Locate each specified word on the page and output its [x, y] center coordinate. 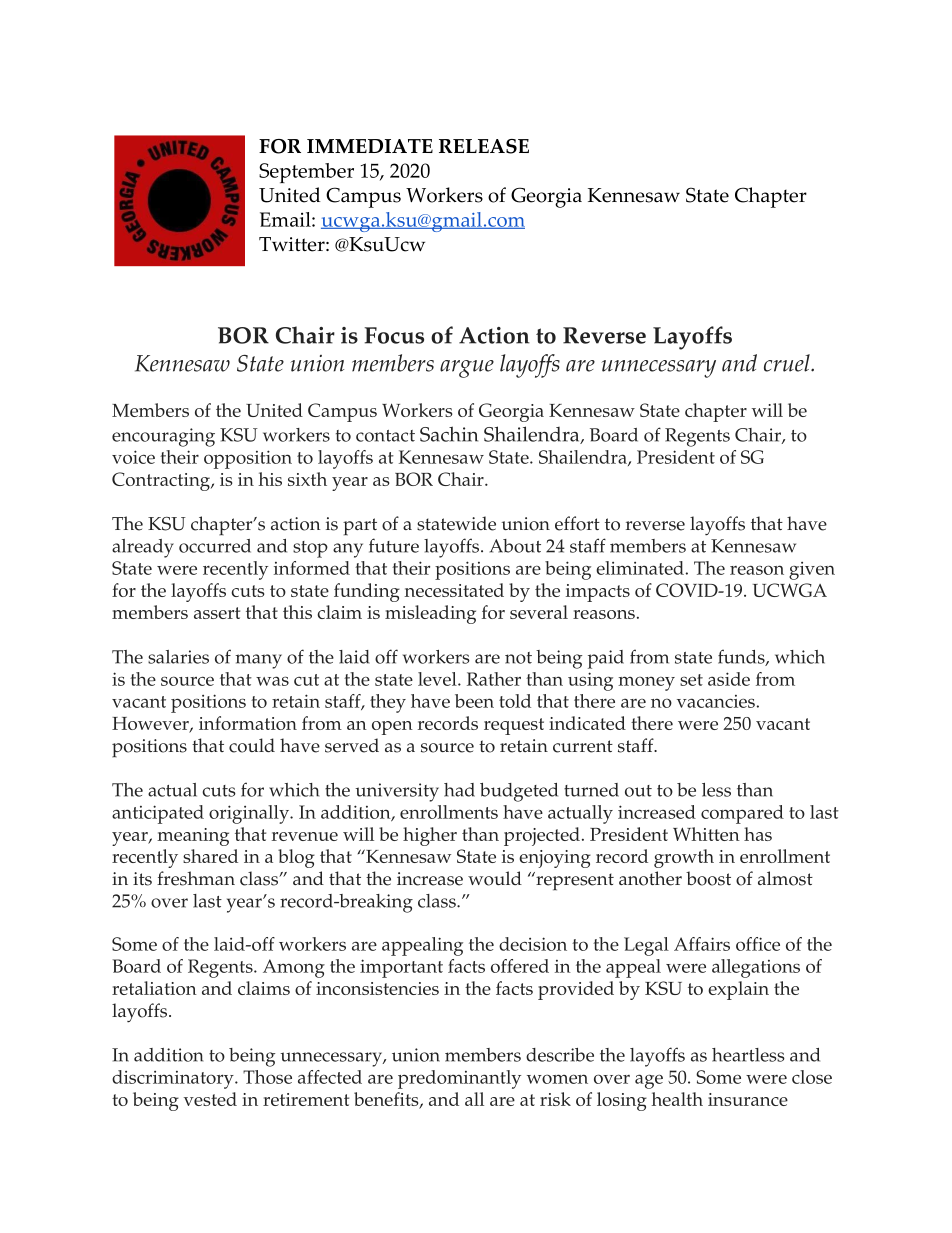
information [248, 723]
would [495, 878]
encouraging [163, 437]
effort [577, 523]
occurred [215, 546]
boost [708, 878]
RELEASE [484, 146]
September [306, 173]
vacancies [716, 701]
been [474, 701]
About [515, 546]
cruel [788, 363]
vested [210, 1099]
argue [467, 369]
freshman [196, 878]
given [812, 571]
